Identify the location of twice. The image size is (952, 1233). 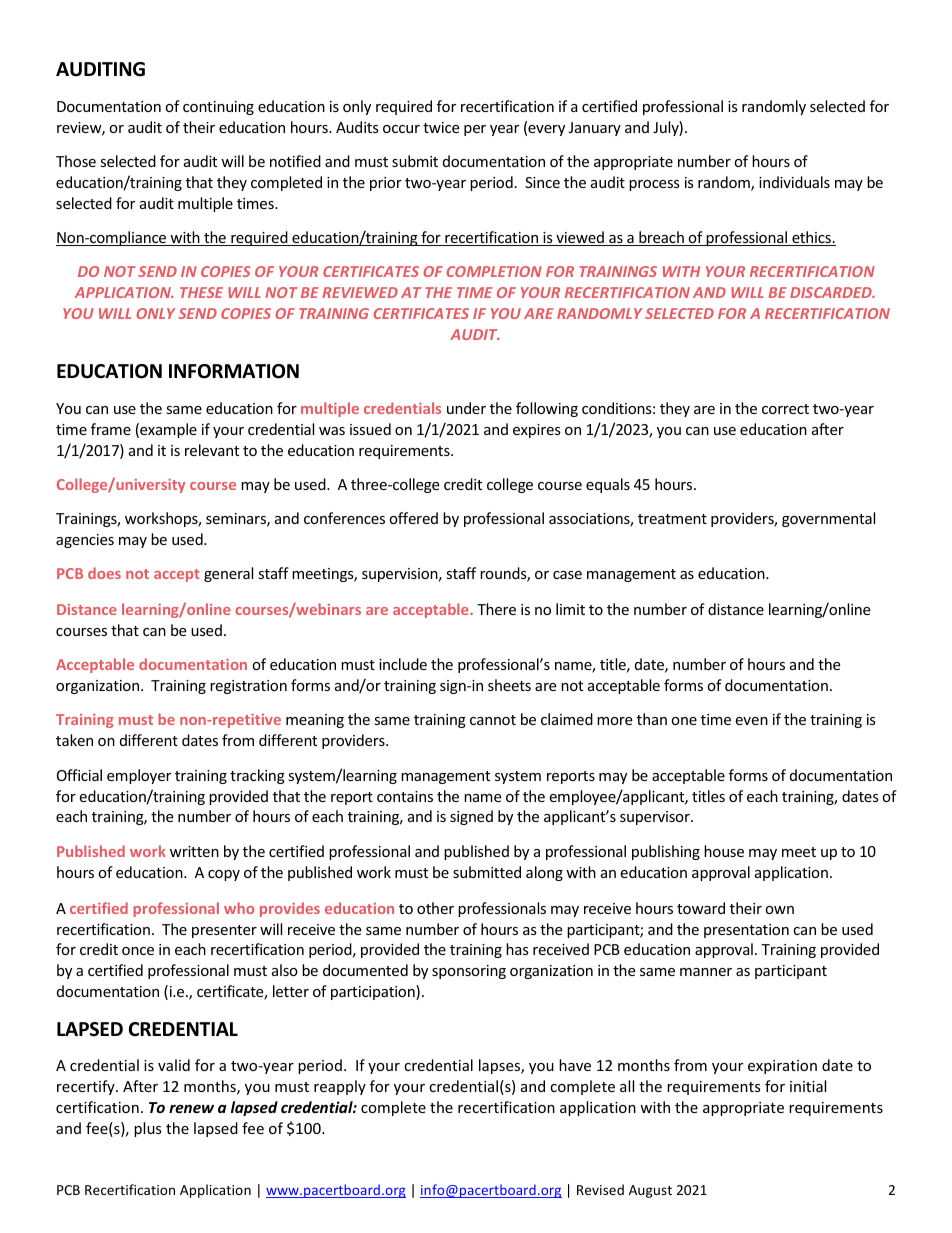
(441, 127).
